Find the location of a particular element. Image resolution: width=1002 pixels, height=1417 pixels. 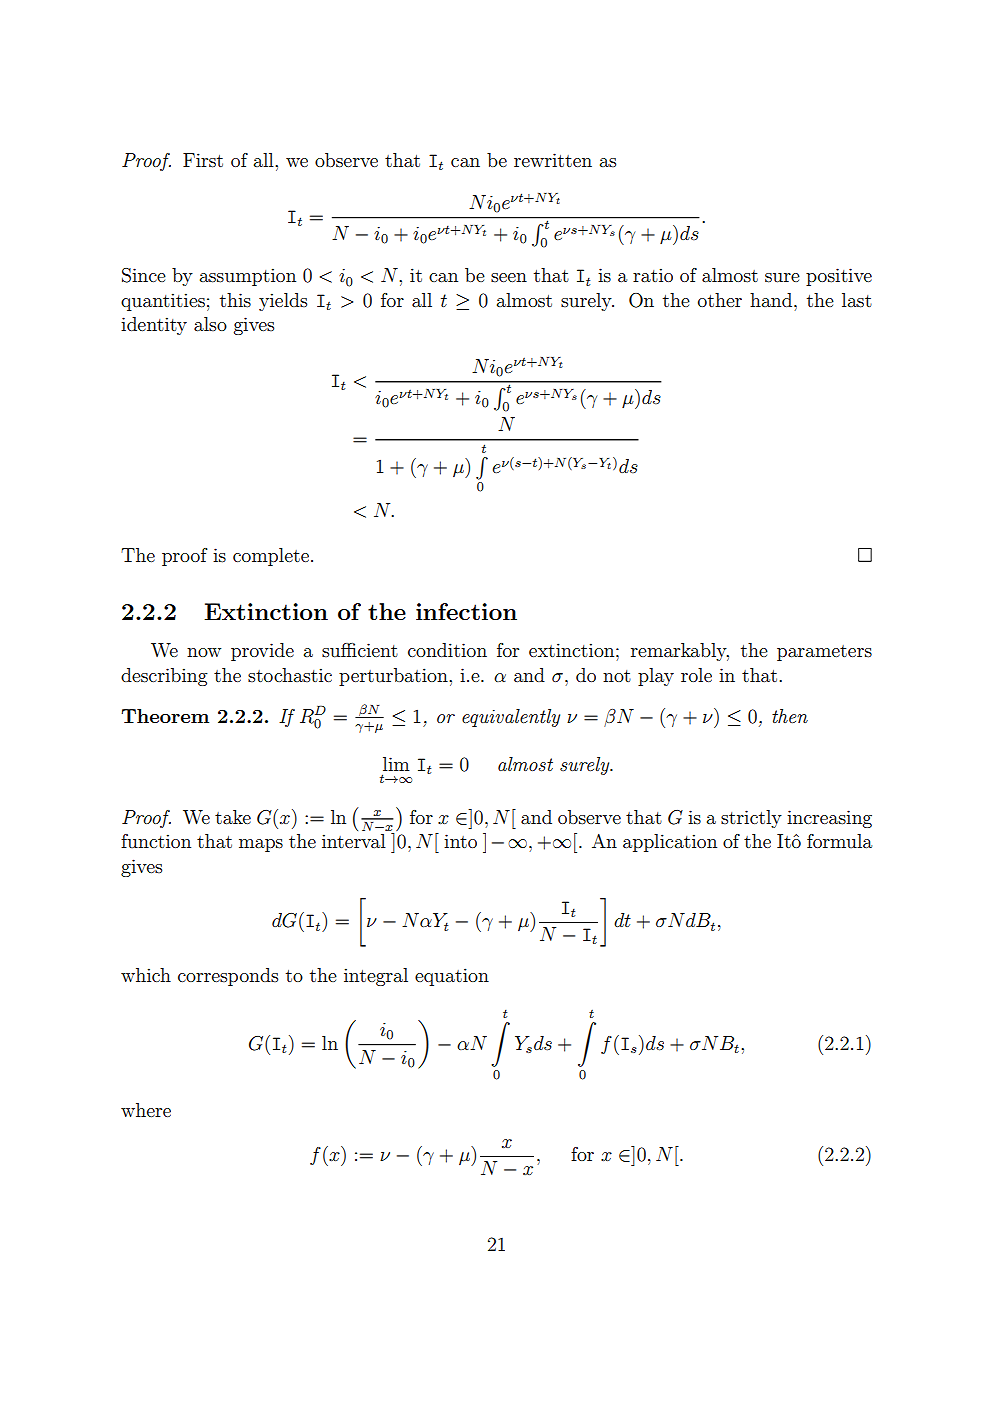

strictly is located at coordinates (751, 819).
